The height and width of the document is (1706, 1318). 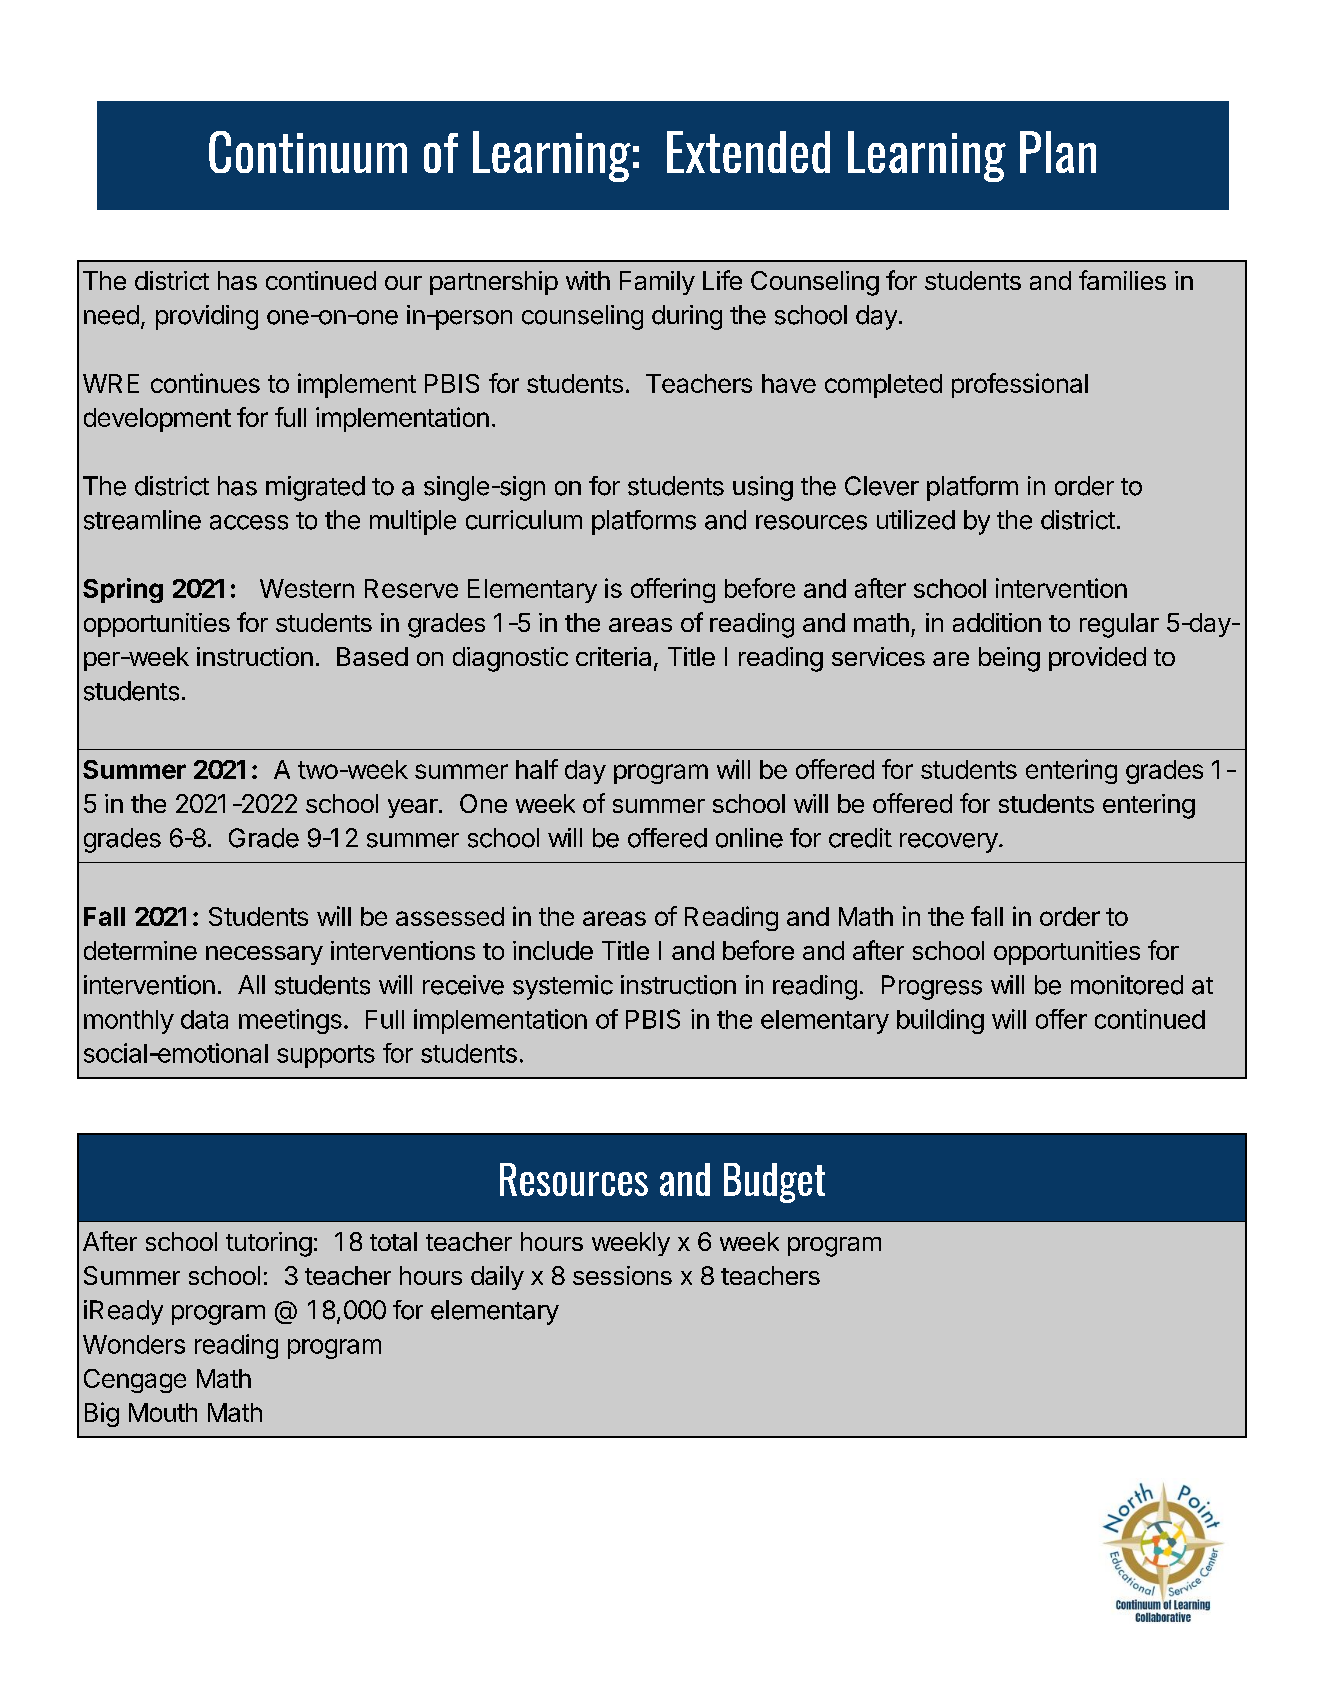 I want to click on development, so click(x=157, y=420).
